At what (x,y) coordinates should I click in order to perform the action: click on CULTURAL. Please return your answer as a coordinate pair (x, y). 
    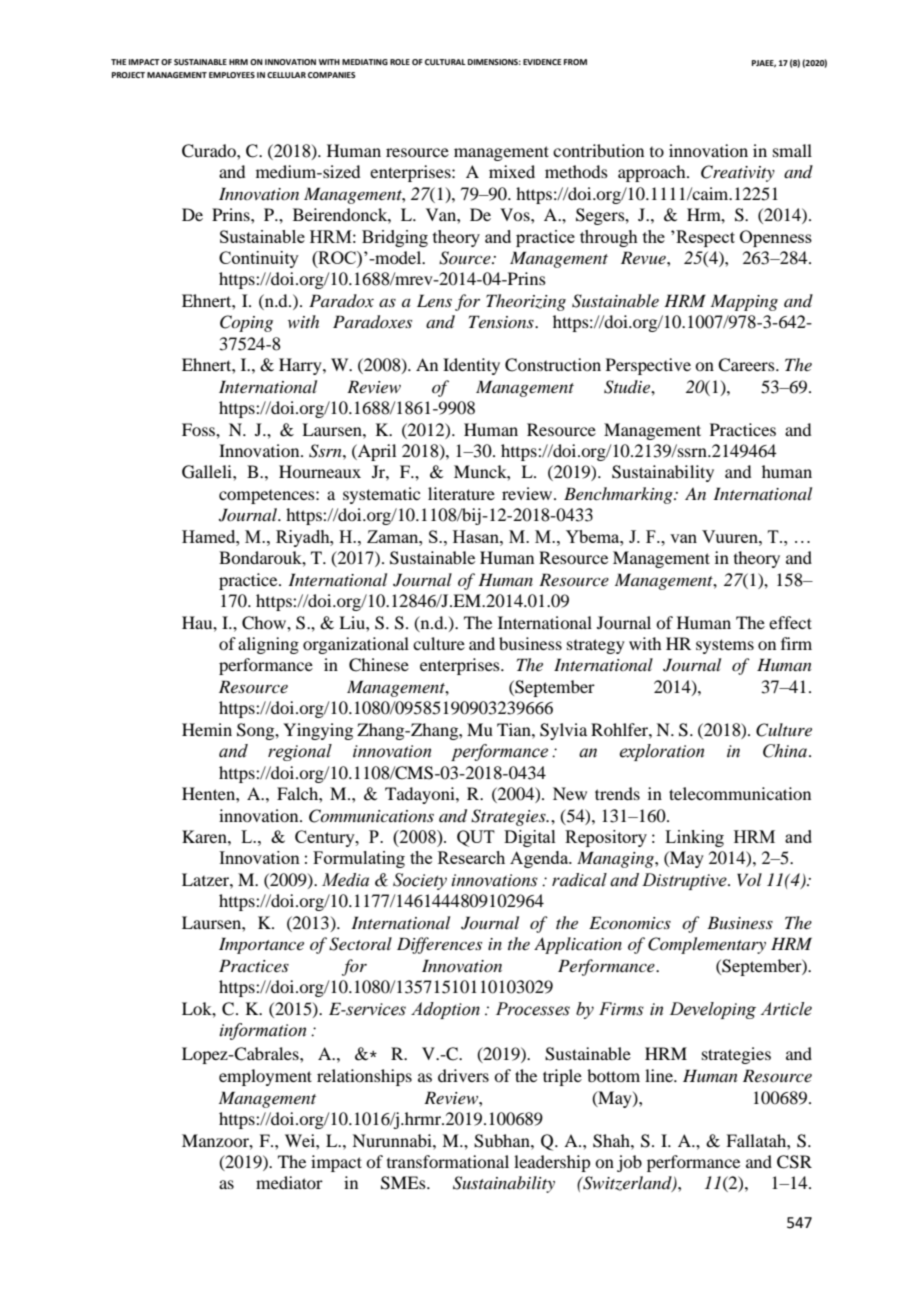
    Looking at the image, I should click on (445, 62).
